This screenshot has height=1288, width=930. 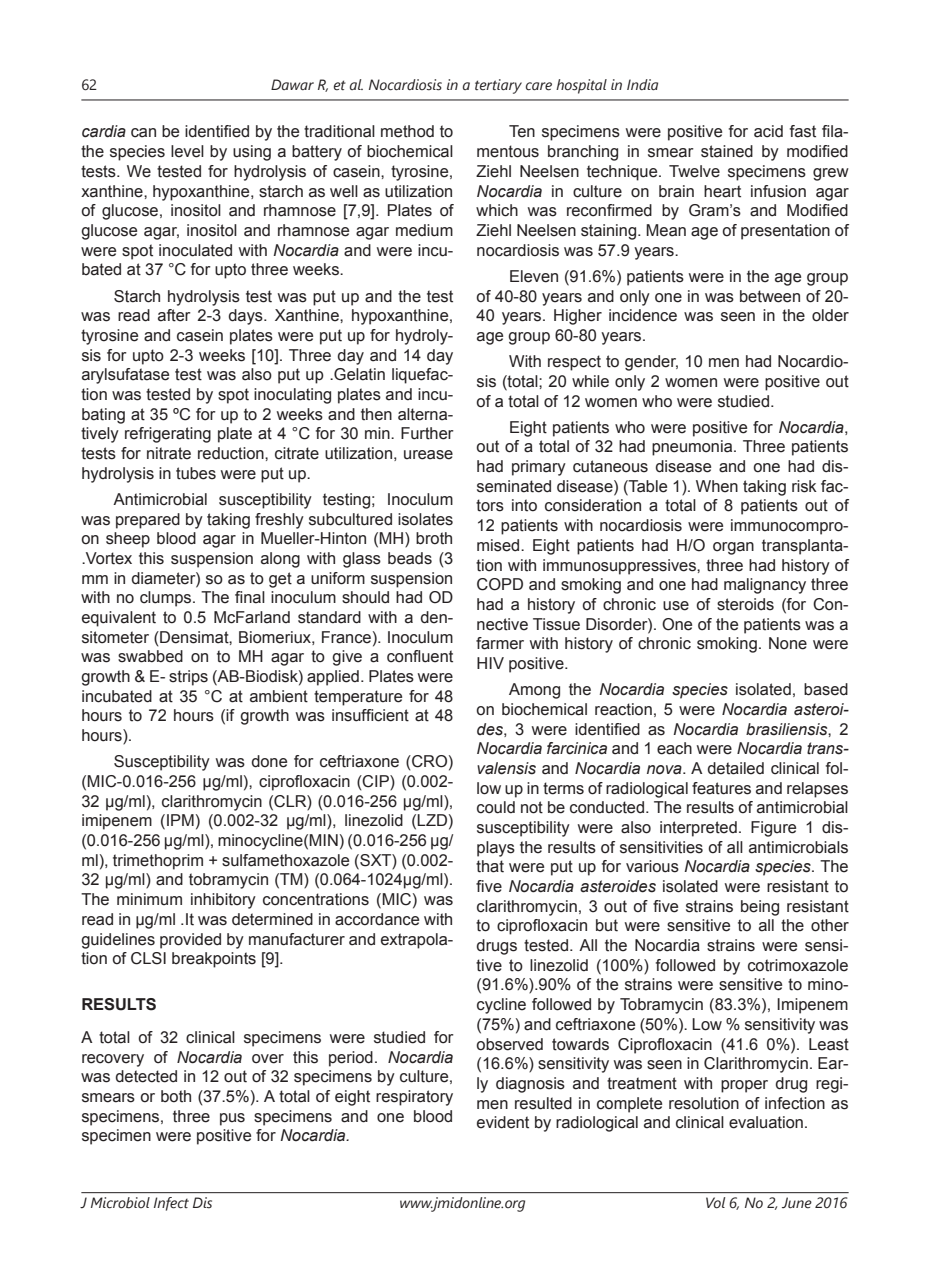 I want to click on pus, so click(x=232, y=1119).
